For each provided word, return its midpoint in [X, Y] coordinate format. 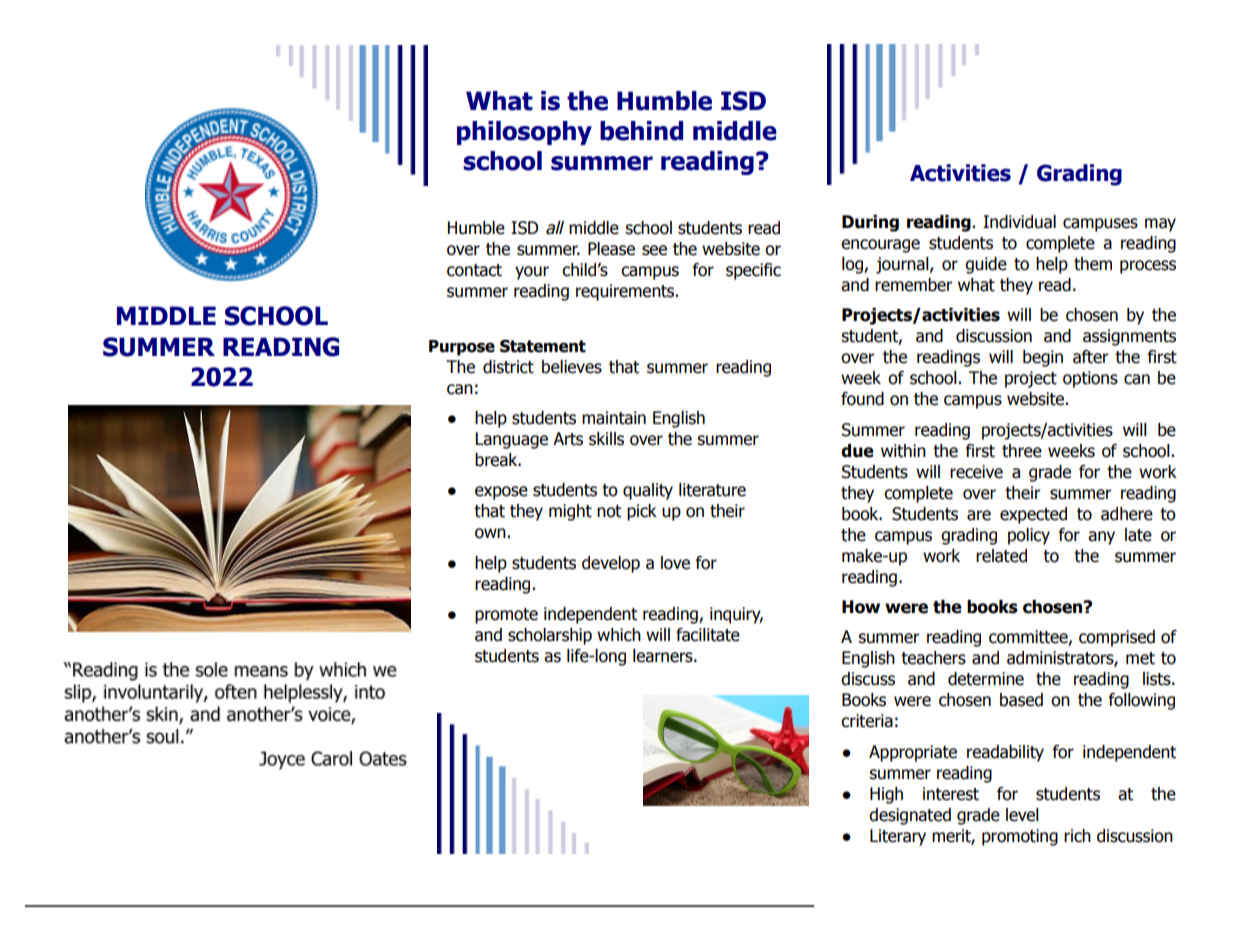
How [861, 607]
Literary [898, 837]
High [886, 795]
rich [1077, 836]
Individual [1019, 222]
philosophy [524, 133]
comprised [1117, 638]
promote [506, 616]
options [1090, 379]
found [862, 399]
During [870, 223]
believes [572, 367]
